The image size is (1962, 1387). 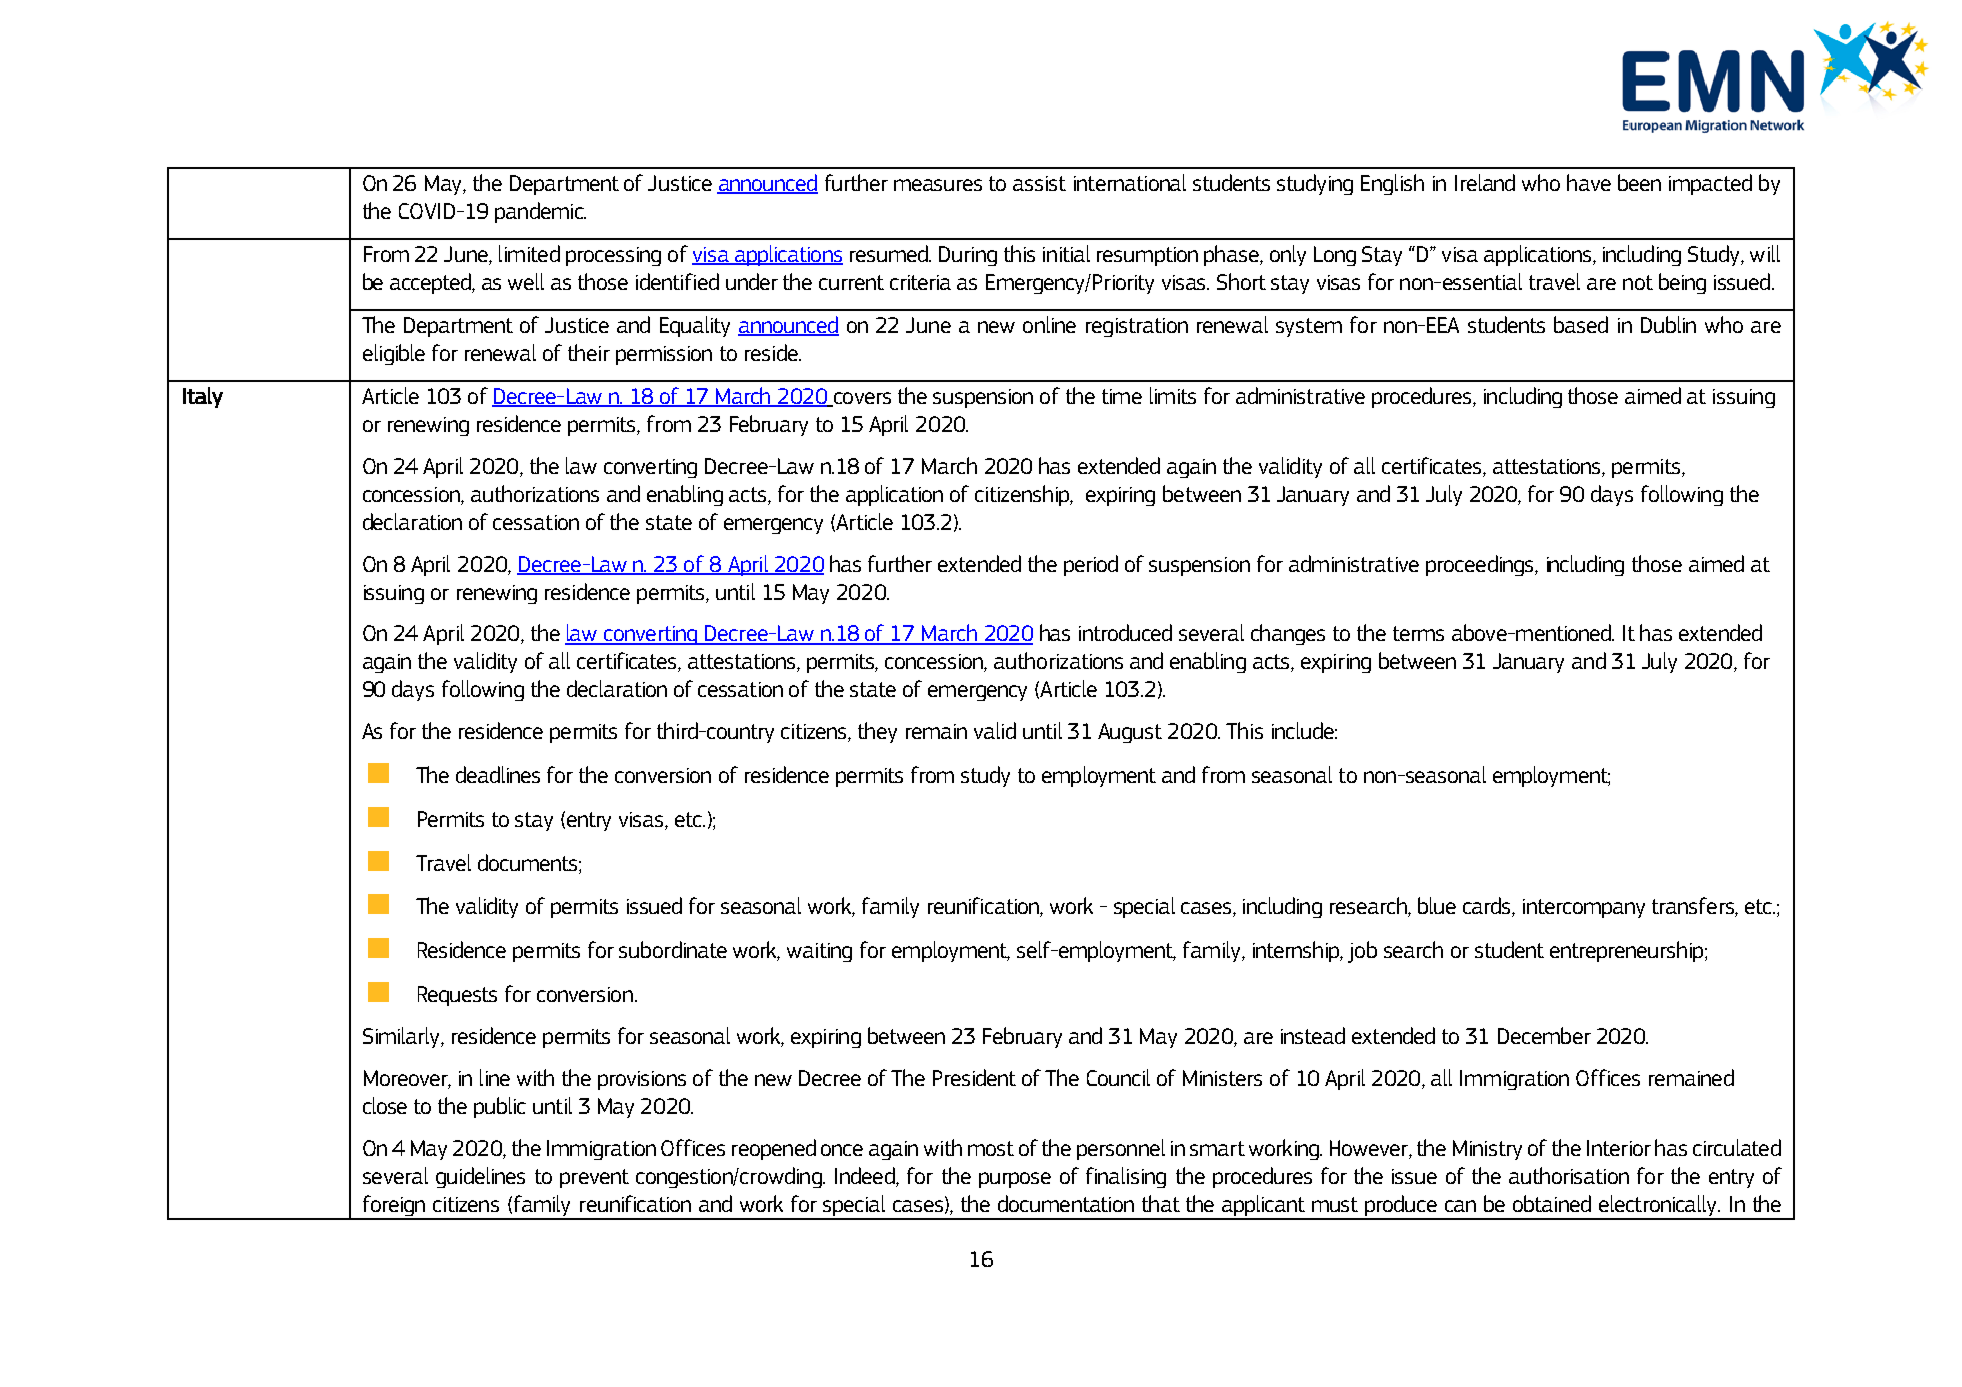 I want to click on August, so click(x=1130, y=733).
